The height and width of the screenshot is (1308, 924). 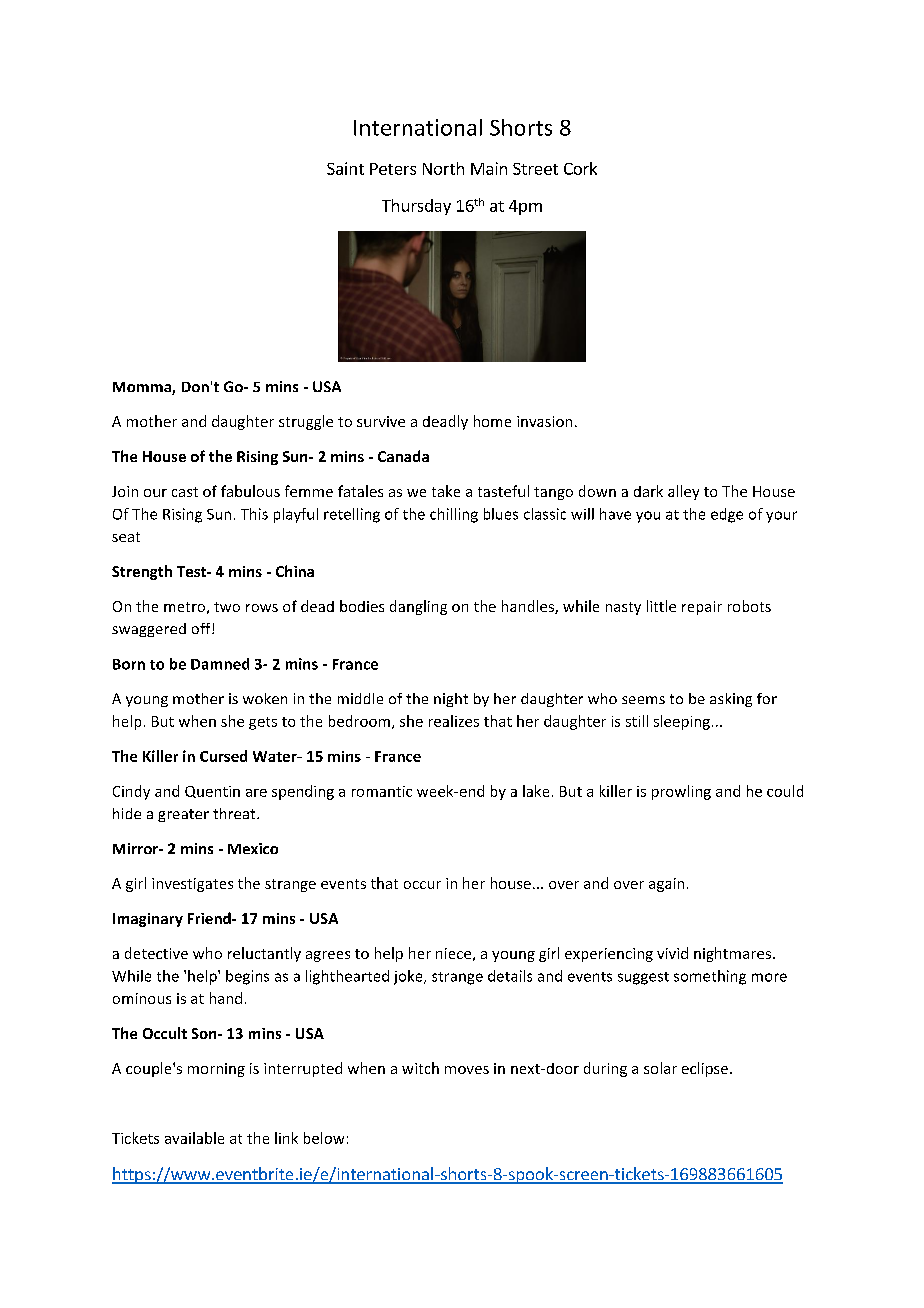 What do you see at coordinates (666, 885) in the screenshot?
I see `again` at bounding box center [666, 885].
